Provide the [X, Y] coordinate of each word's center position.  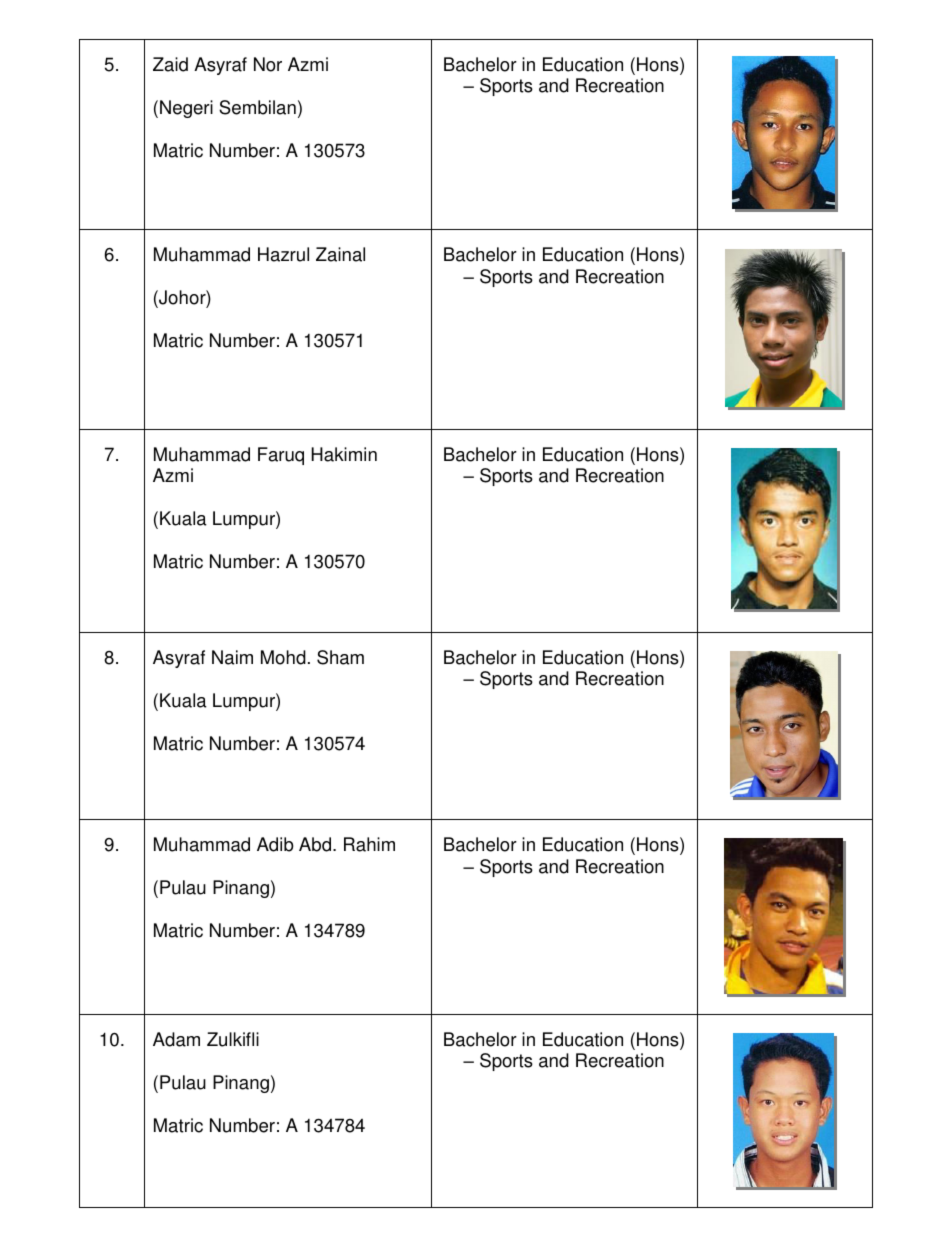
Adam [176, 1039]
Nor [268, 64]
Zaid [170, 64]
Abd [316, 844]
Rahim [369, 844]
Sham [340, 657]
